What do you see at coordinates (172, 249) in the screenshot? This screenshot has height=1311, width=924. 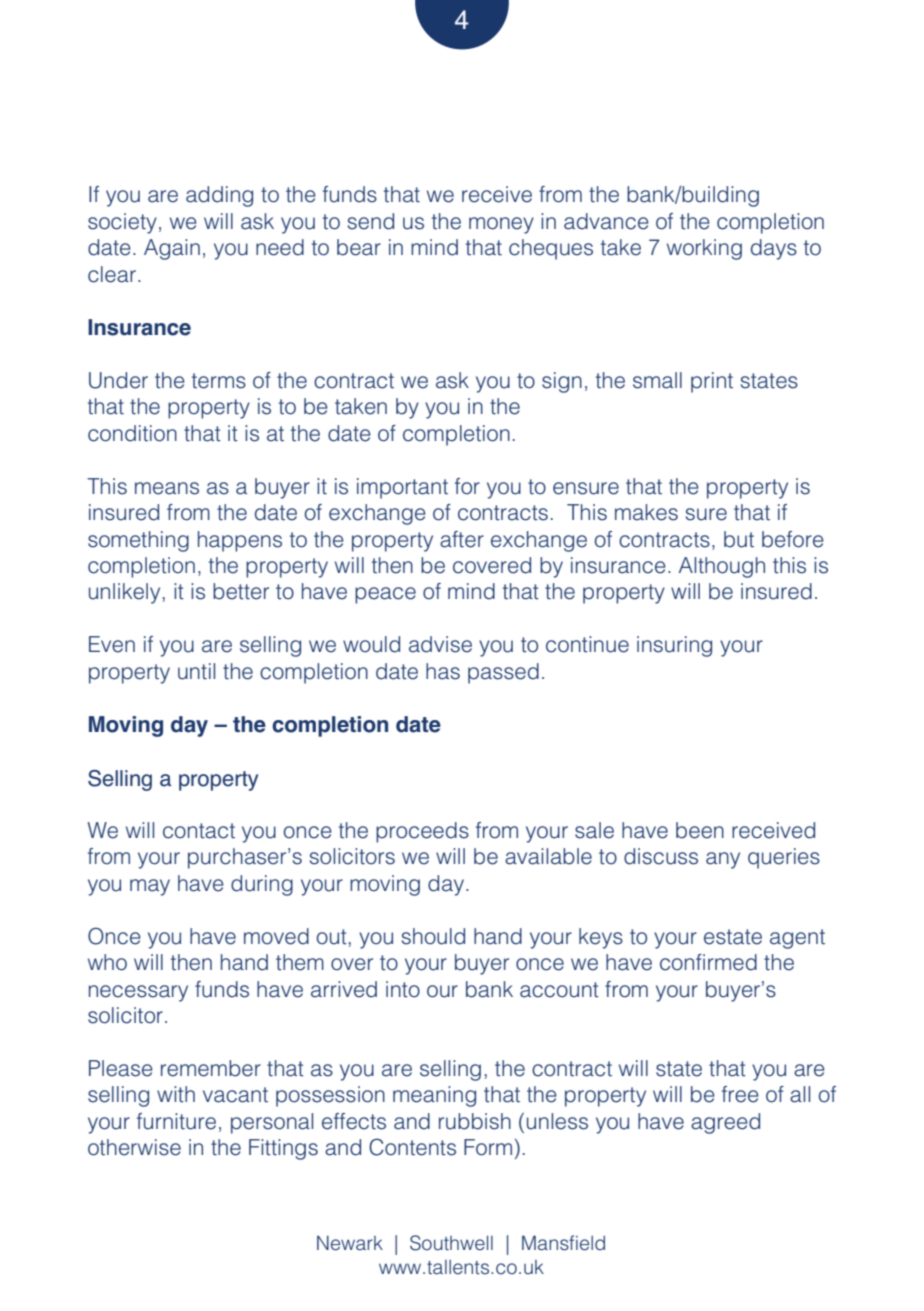 I see `Again` at bounding box center [172, 249].
